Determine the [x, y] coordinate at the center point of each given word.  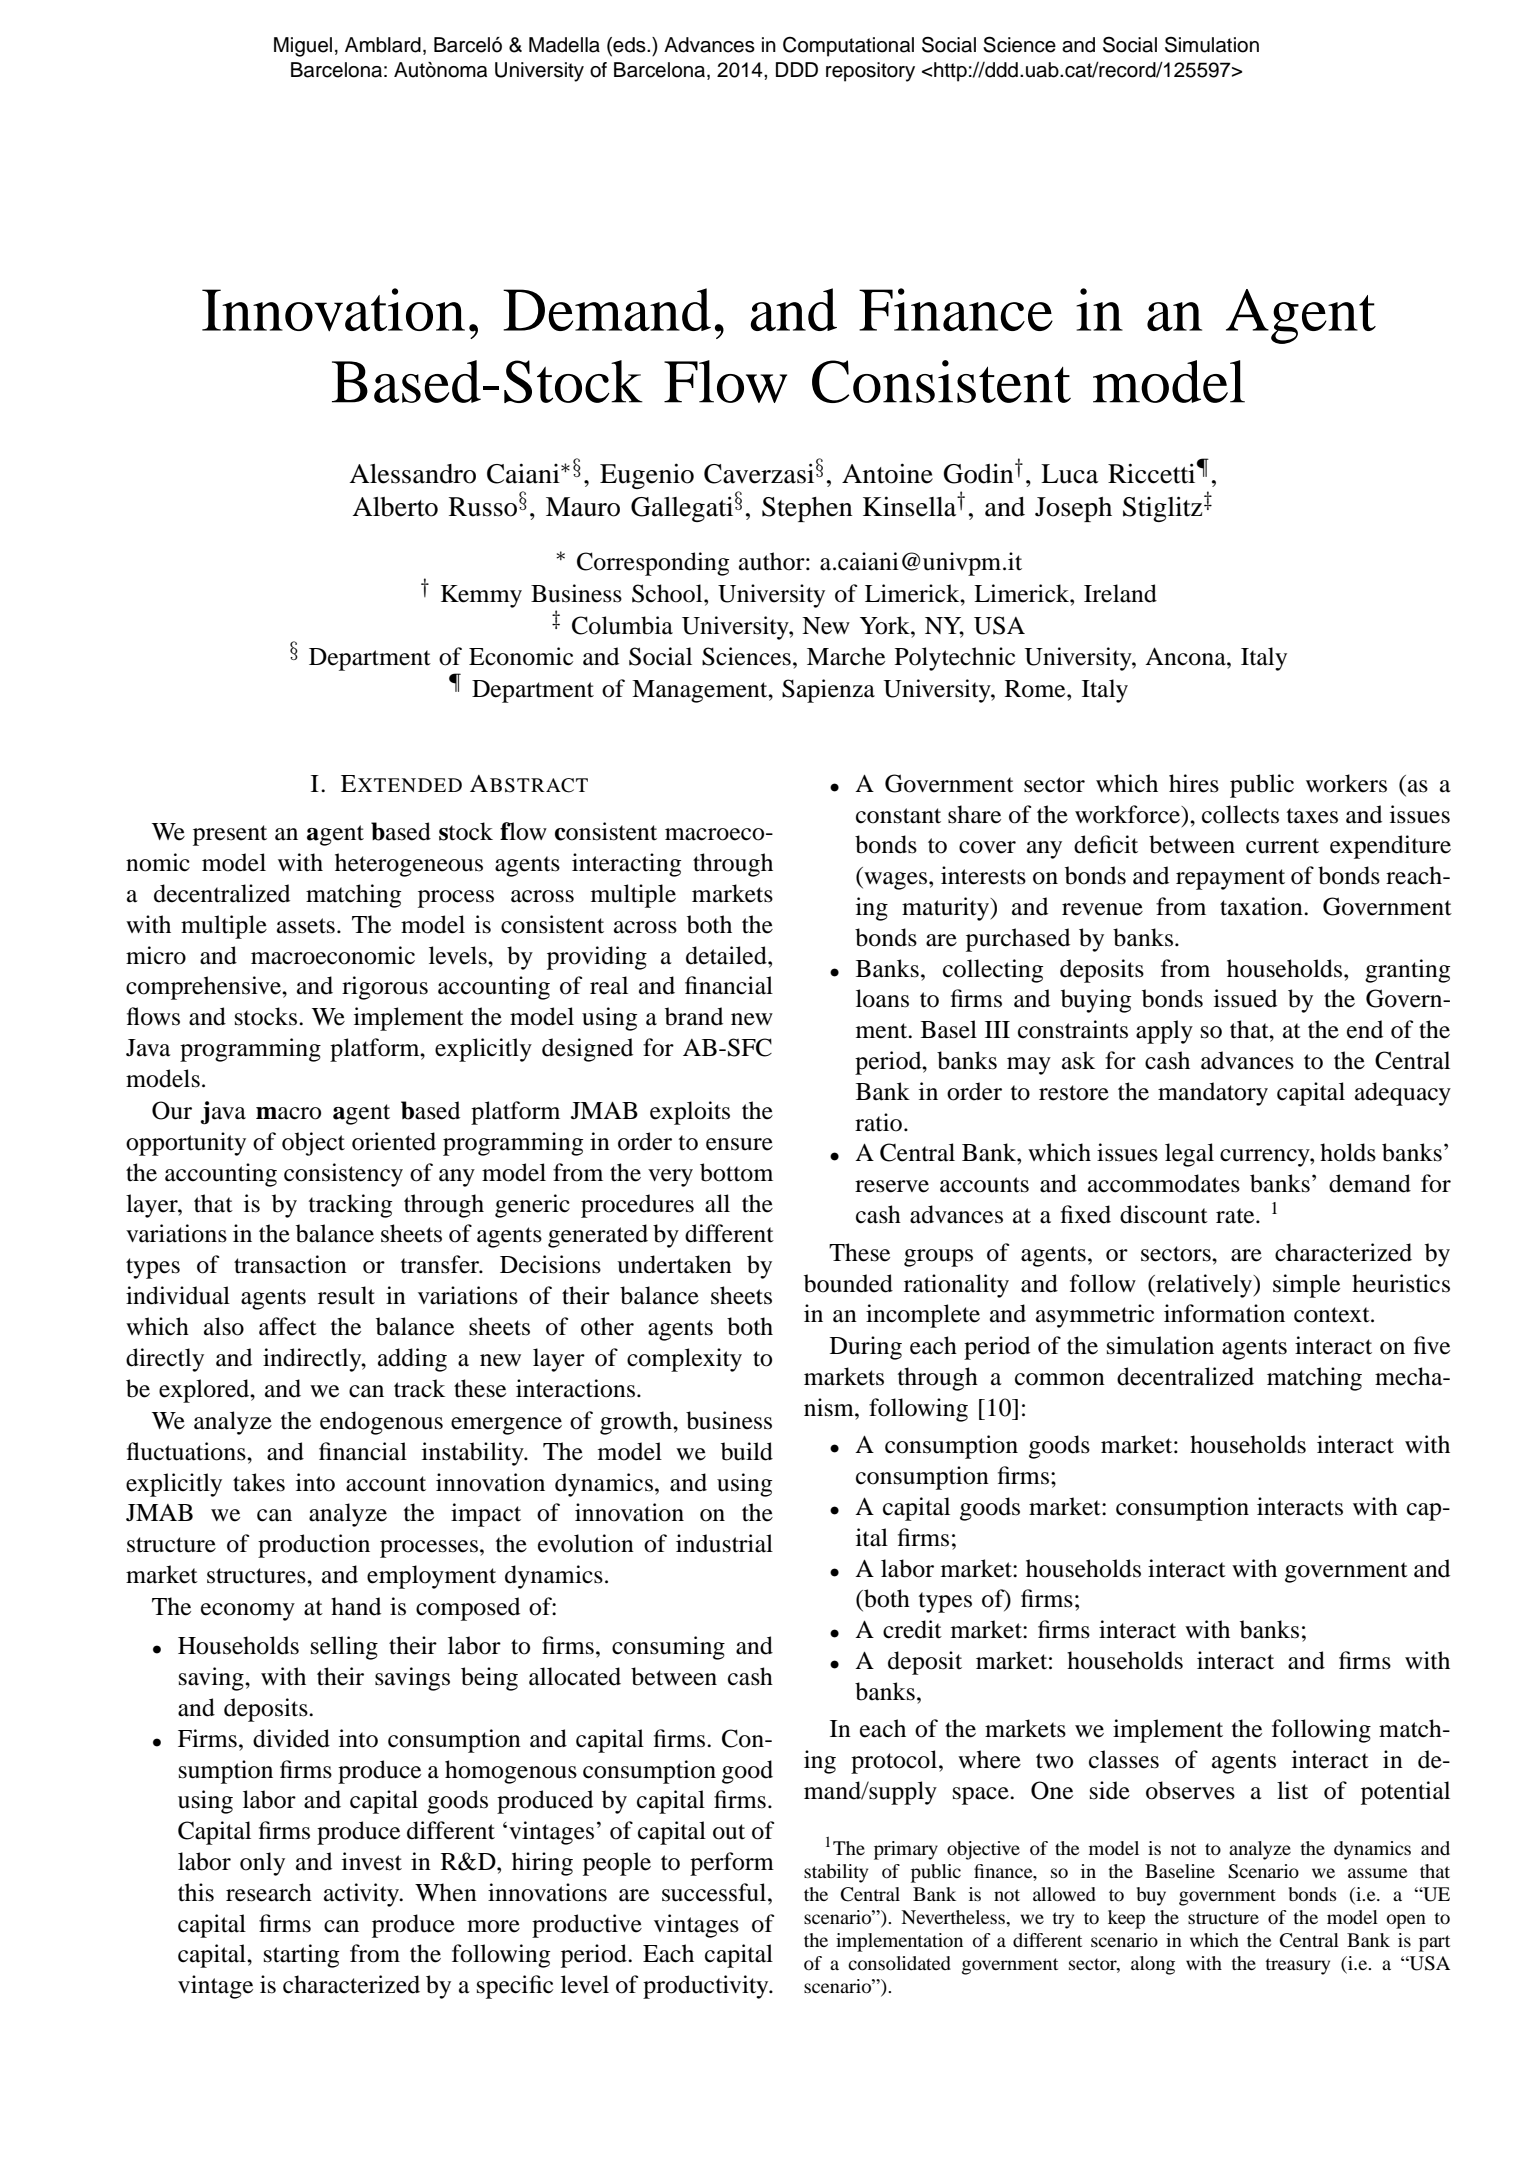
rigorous [385, 988]
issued [1245, 998]
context [1333, 1315]
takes [259, 1482]
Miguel [303, 47]
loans [882, 998]
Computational [848, 47]
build [747, 1451]
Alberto [395, 507]
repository [870, 72]
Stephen [807, 509]
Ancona [1186, 657]
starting [301, 1956]
